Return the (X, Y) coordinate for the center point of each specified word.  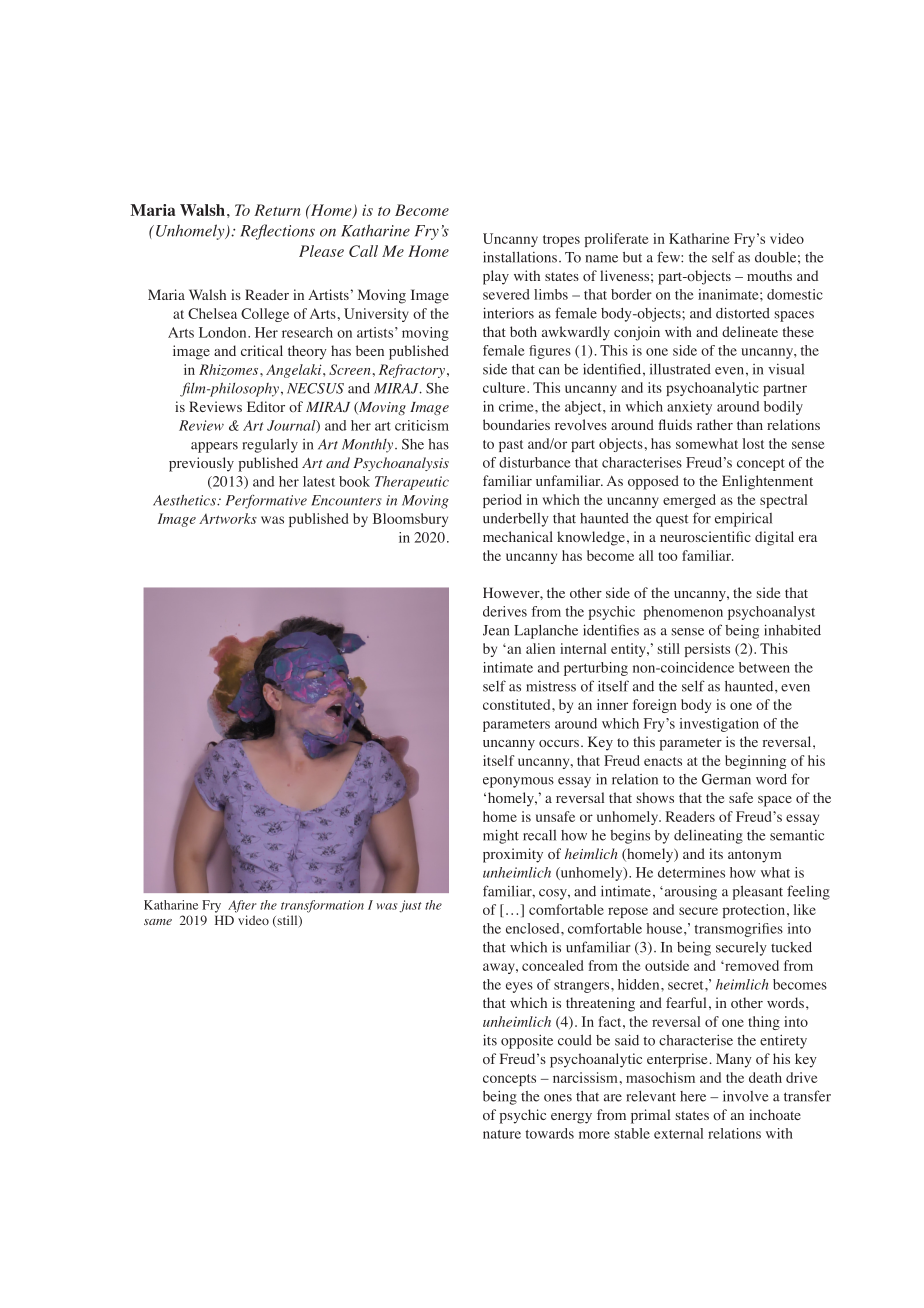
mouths (769, 275)
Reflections (277, 232)
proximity (513, 855)
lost (753, 443)
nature (502, 1134)
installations (520, 257)
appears (214, 447)
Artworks (228, 518)
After (242, 906)
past (511, 446)
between (764, 667)
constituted (518, 704)
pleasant (758, 892)
